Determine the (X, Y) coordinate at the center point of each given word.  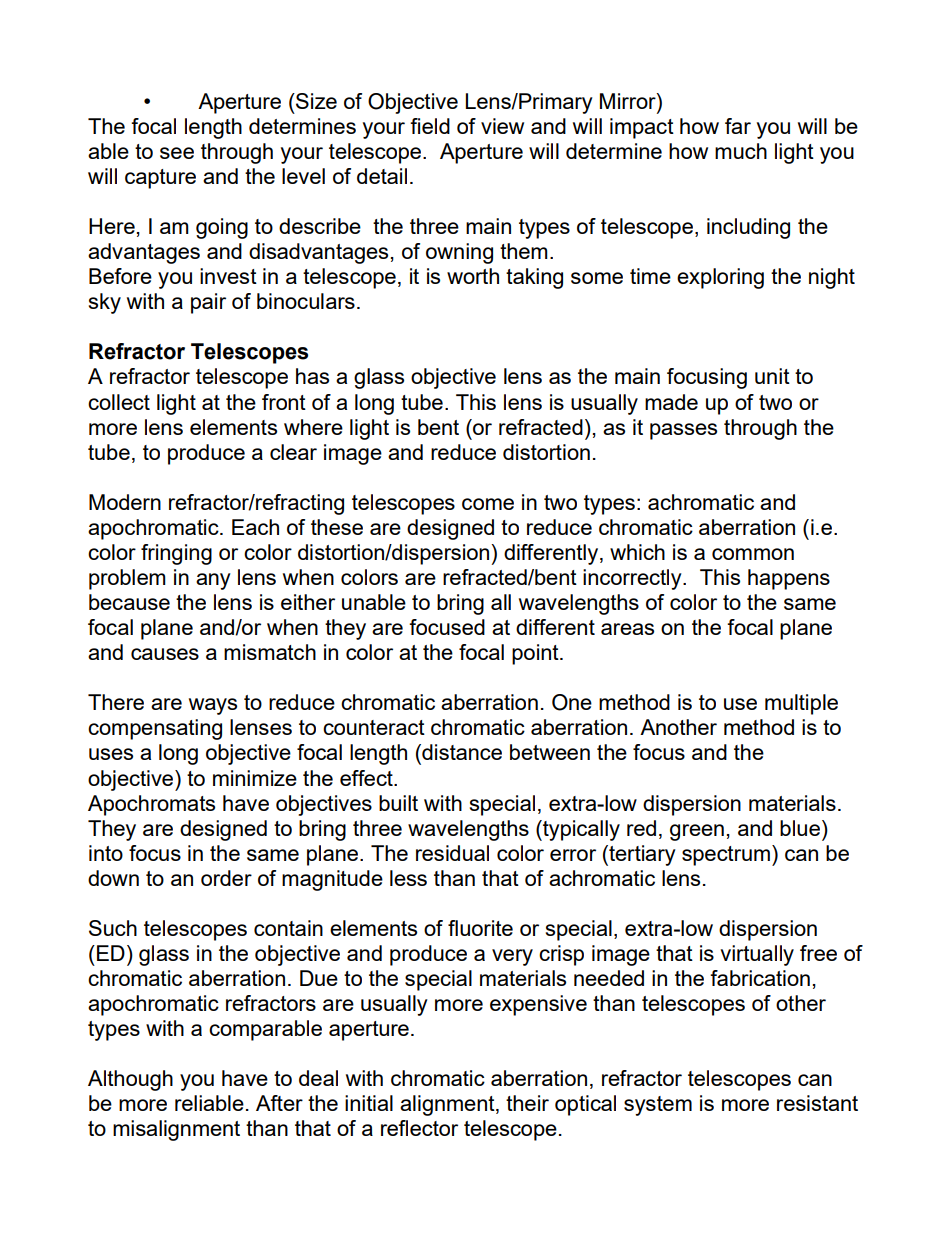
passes (683, 431)
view (502, 126)
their (527, 1103)
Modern (125, 502)
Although (130, 1080)
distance (461, 752)
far (738, 126)
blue (800, 828)
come (488, 504)
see (177, 153)
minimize (255, 778)
